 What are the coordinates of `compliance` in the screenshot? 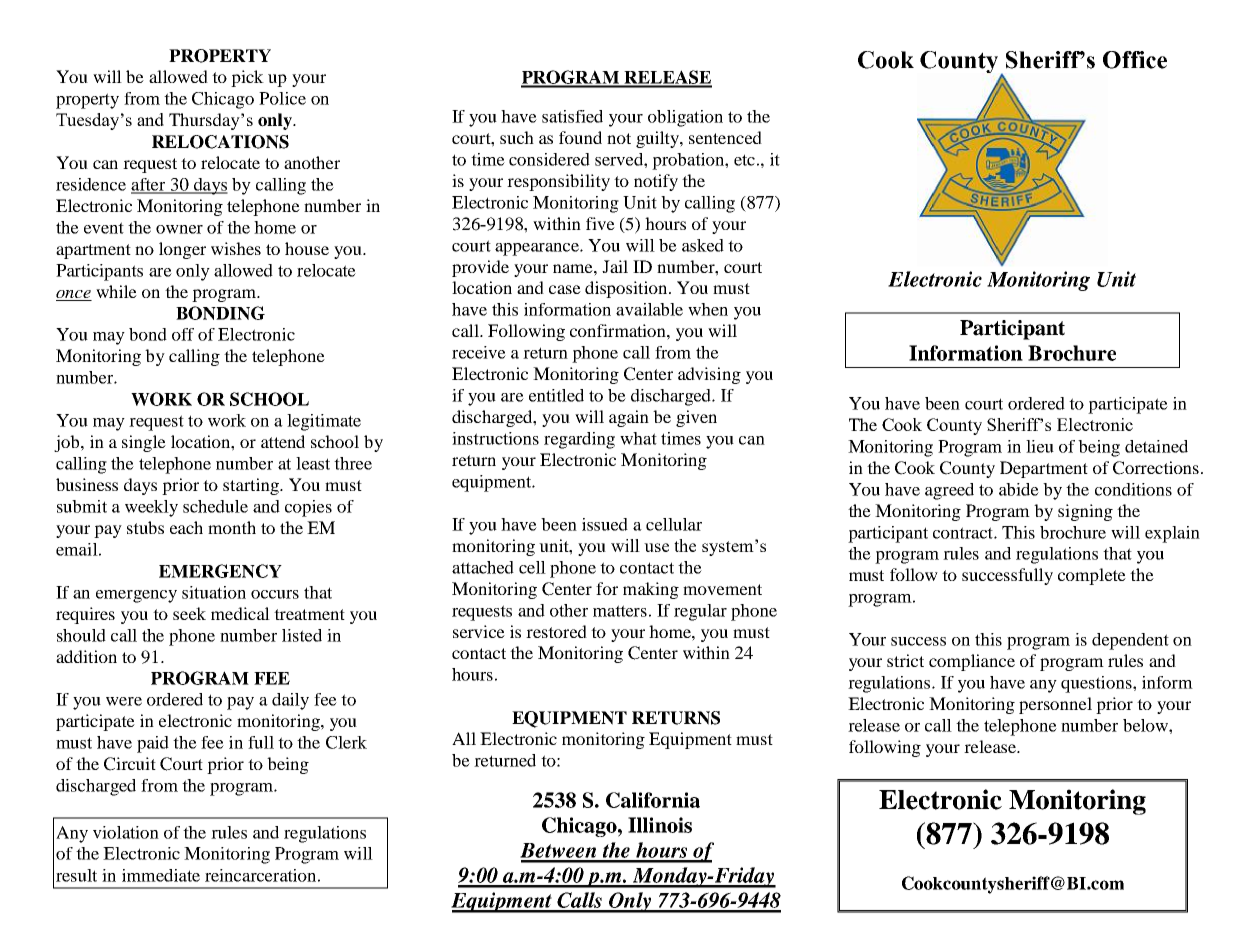 It's located at (972, 662).
